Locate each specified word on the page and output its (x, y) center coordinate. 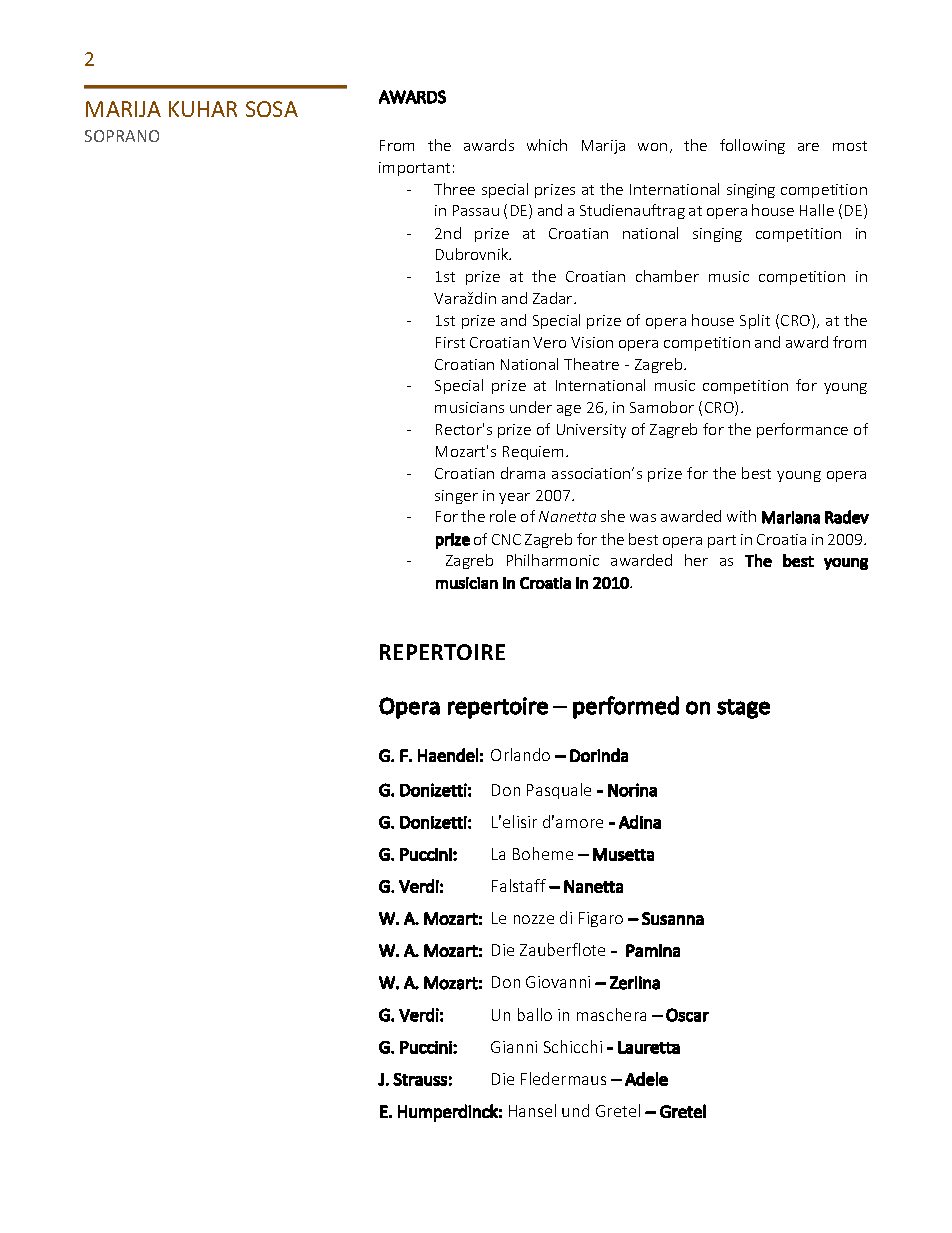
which (547, 145)
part (722, 541)
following (752, 146)
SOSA (272, 109)
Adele (646, 1079)
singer (456, 497)
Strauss (420, 1079)
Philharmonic (553, 560)
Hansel (532, 1110)
